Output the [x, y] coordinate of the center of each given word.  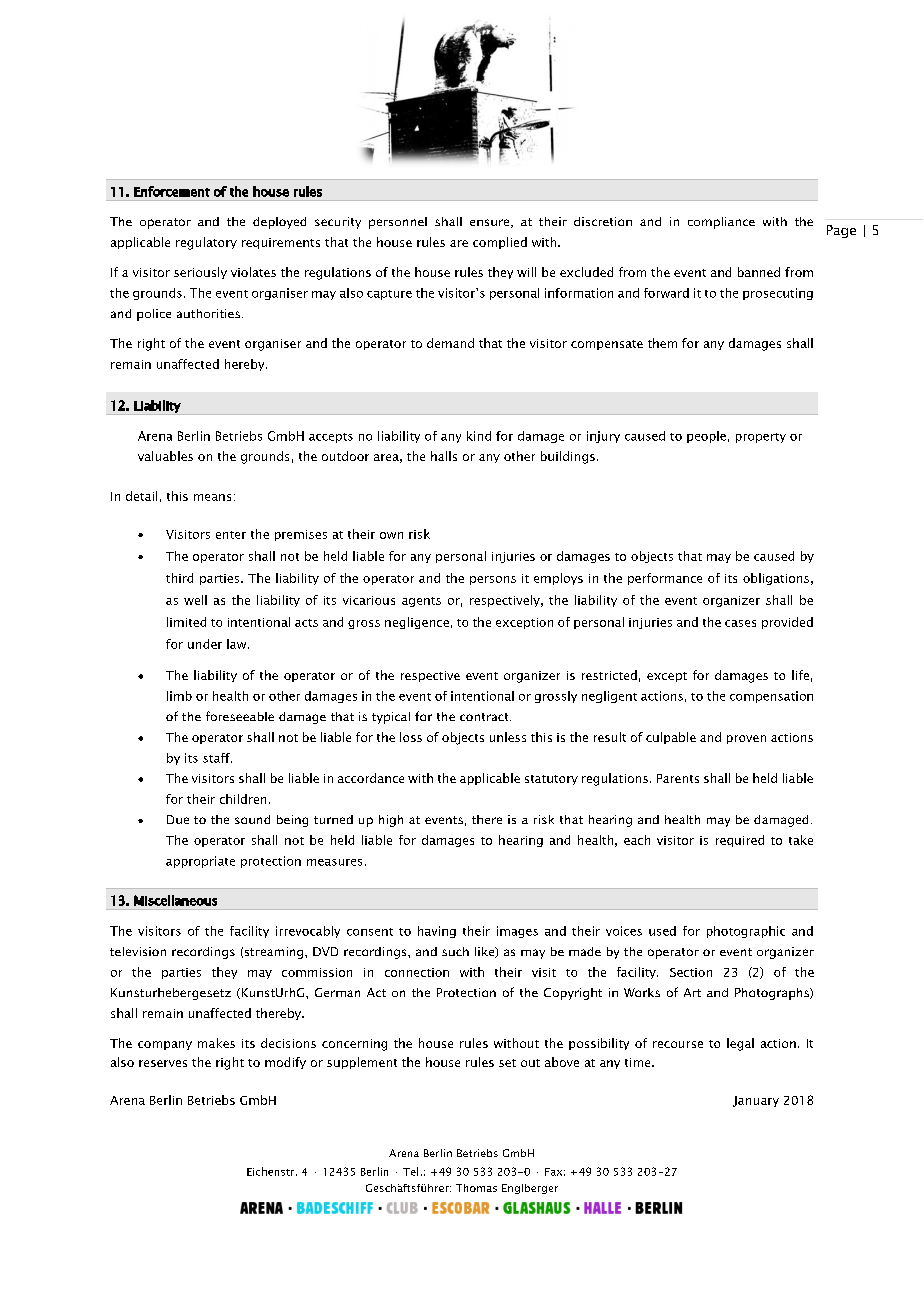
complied [500, 243]
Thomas [476, 1188]
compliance [721, 223]
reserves [163, 1063]
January [756, 1101]
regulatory [206, 243]
